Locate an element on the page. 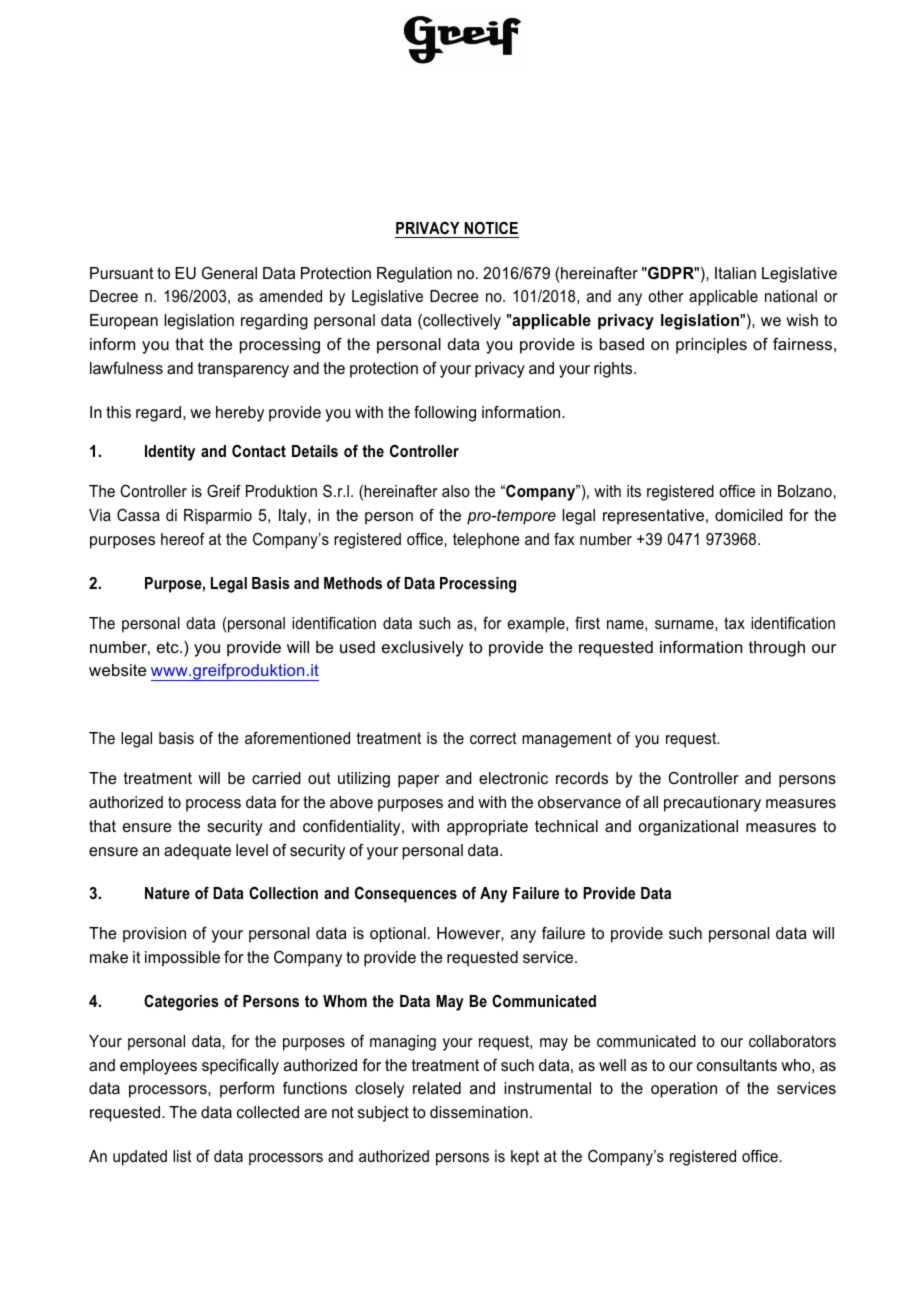  optional is located at coordinates (398, 935).
